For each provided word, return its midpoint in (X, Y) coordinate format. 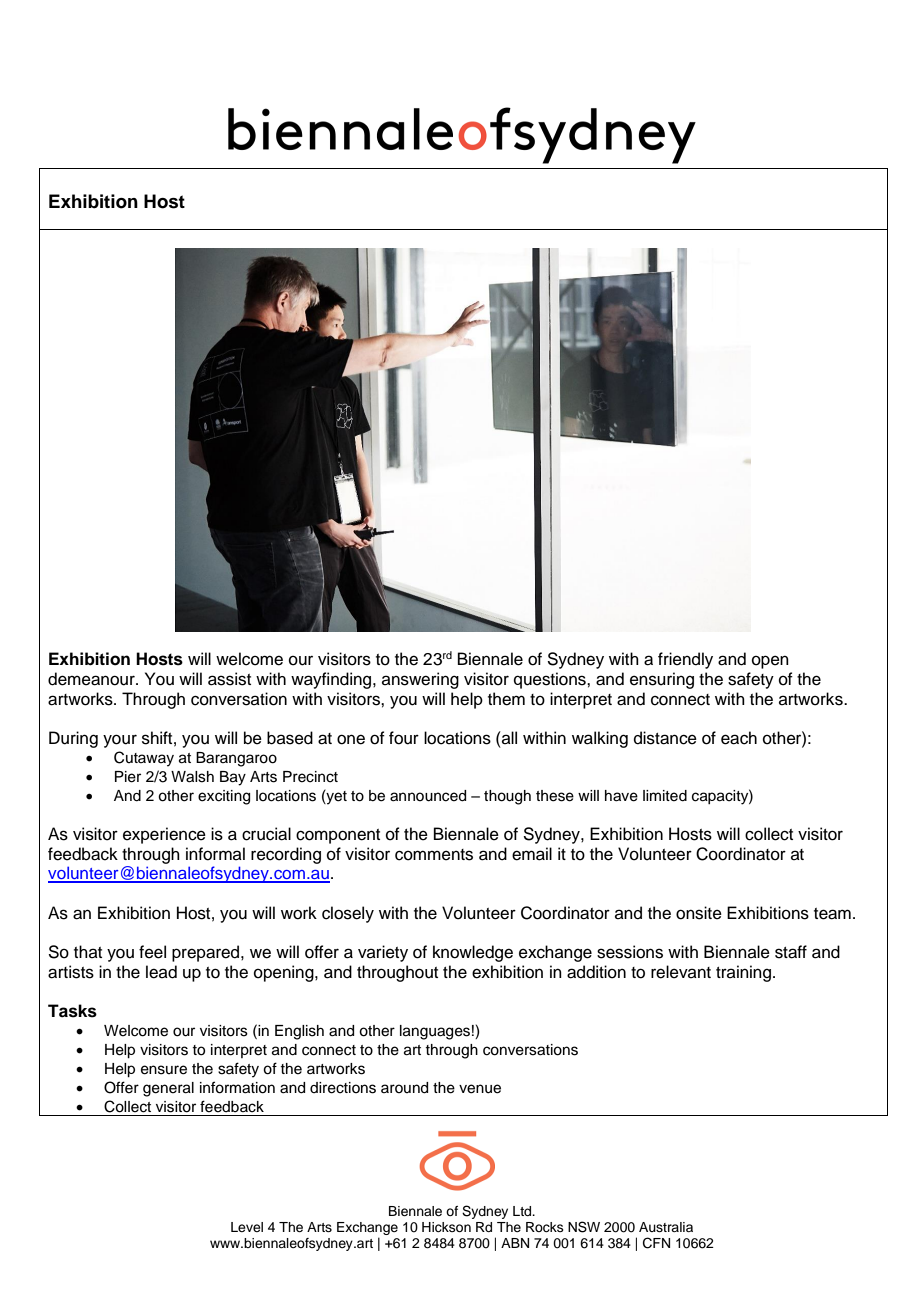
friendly (685, 660)
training (745, 973)
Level (247, 1227)
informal (215, 854)
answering (420, 680)
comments (434, 855)
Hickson (446, 1227)
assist (229, 679)
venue (480, 1089)
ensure (164, 1070)
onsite (699, 913)
